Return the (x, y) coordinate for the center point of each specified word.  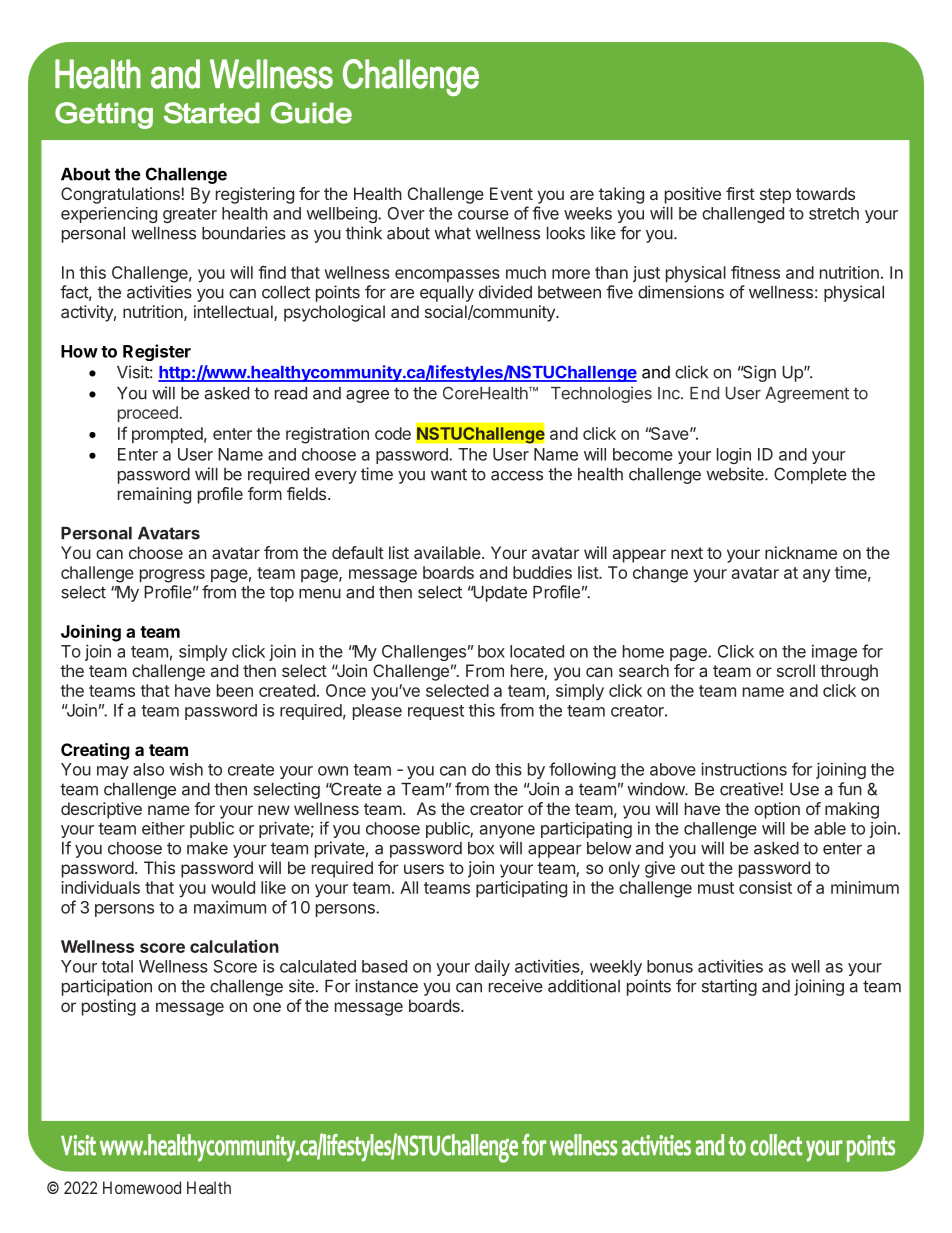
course (483, 215)
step (775, 196)
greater (190, 215)
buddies (542, 572)
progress (172, 576)
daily (492, 967)
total (117, 966)
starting (729, 987)
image (834, 653)
